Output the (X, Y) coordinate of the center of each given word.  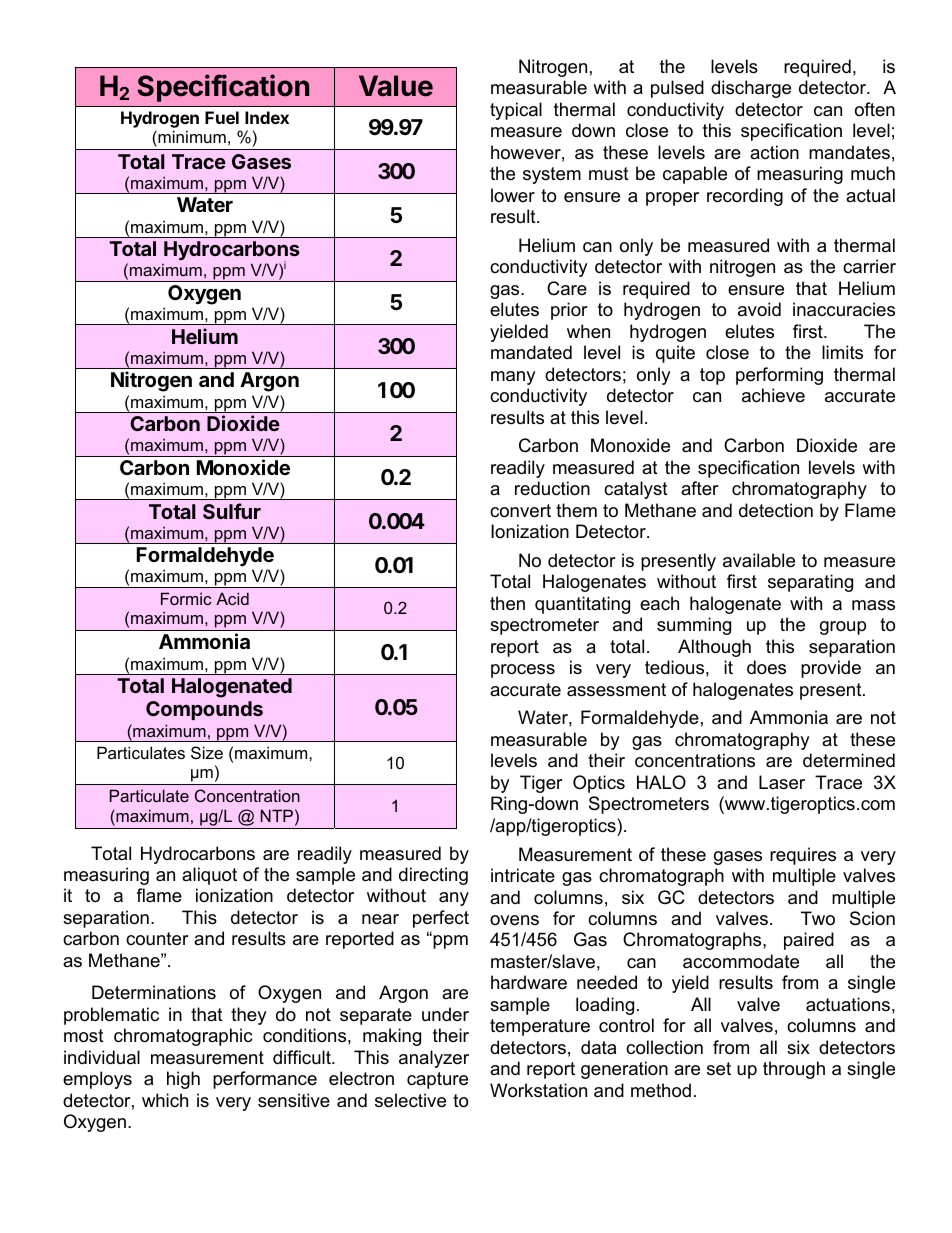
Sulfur (232, 511)
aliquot (209, 876)
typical (516, 111)
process (523, 671)
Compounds (204, 710)
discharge (751, 89)
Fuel (222, 117)
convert (520, 511)
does (766, 667)
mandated (531, 352)
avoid (759, 309)
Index (267, 117)
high (183, 1080)
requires (803, 856)
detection (776, 510)
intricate (523, 875)
